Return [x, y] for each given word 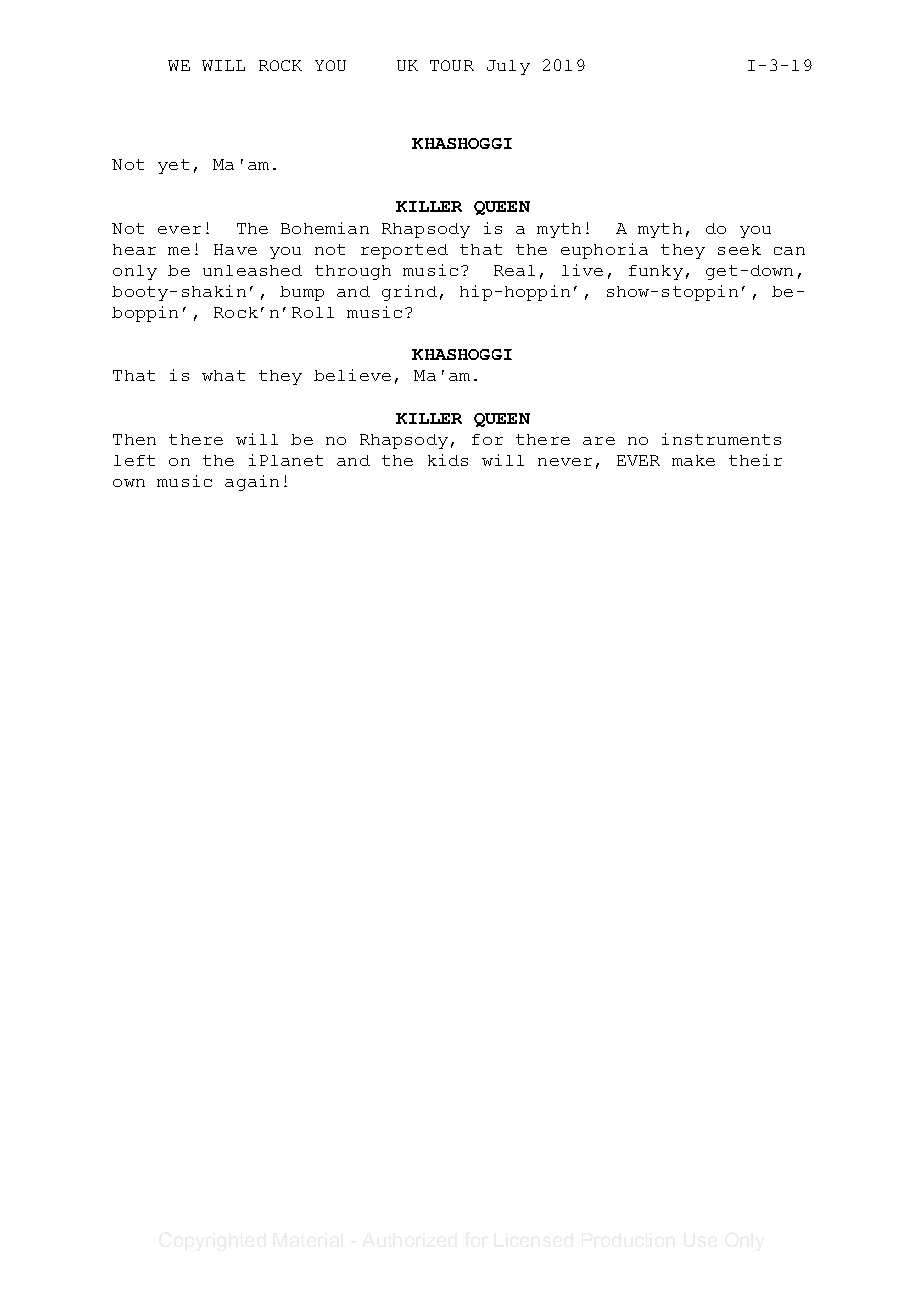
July [508, 67]
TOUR [452, 65]
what [223, 375]
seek [739, 249]
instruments [721, 439]
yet [173, 166]
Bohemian [325, 228]
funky [656, 272]
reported [404, 251]
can [789, 251]
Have [235, 249]
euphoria [604, 251]
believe [352, 375]
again [252, 483]
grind [409, 293]
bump [302, 293]
